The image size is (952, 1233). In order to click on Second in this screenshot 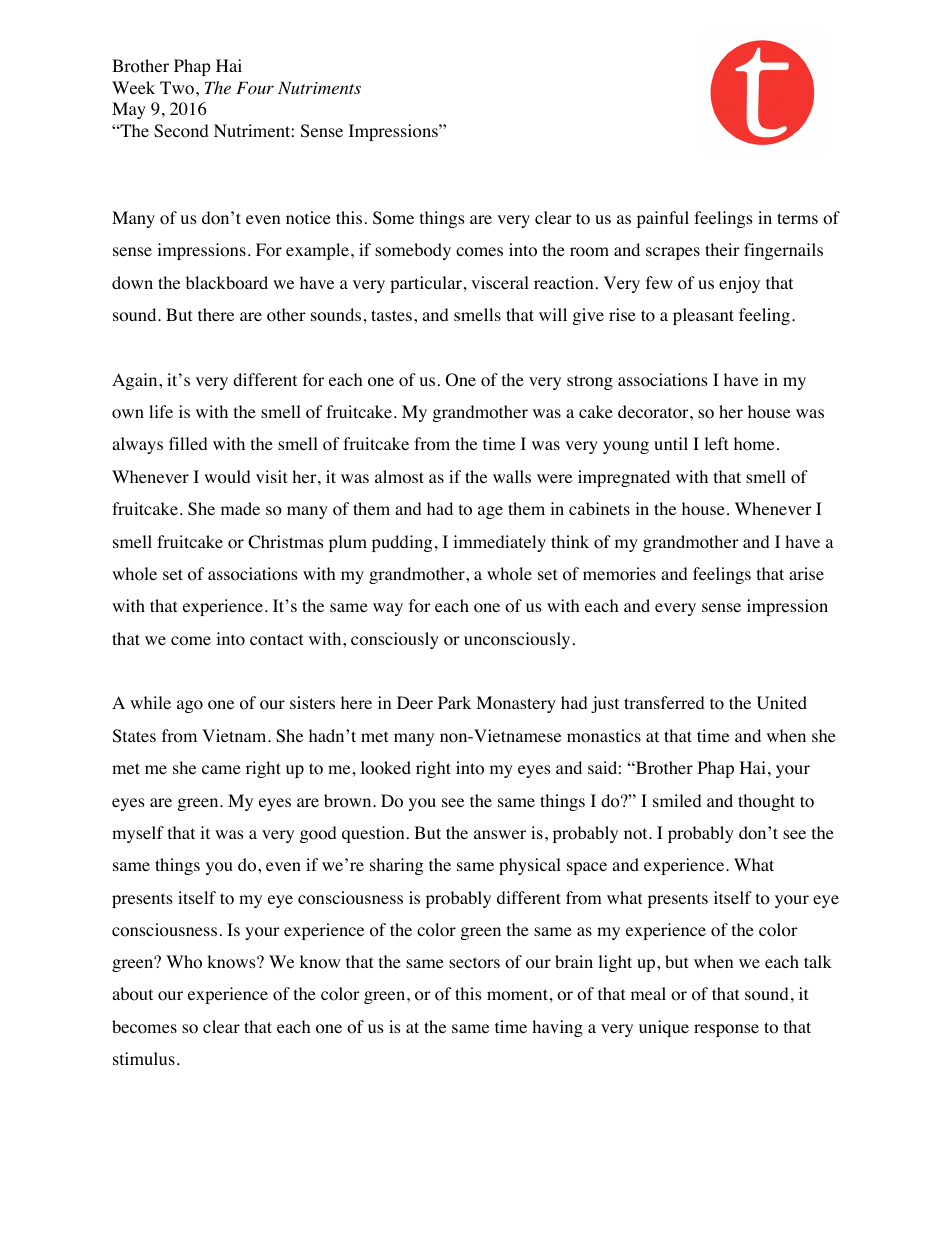, I will do `click(181, 131)`.
